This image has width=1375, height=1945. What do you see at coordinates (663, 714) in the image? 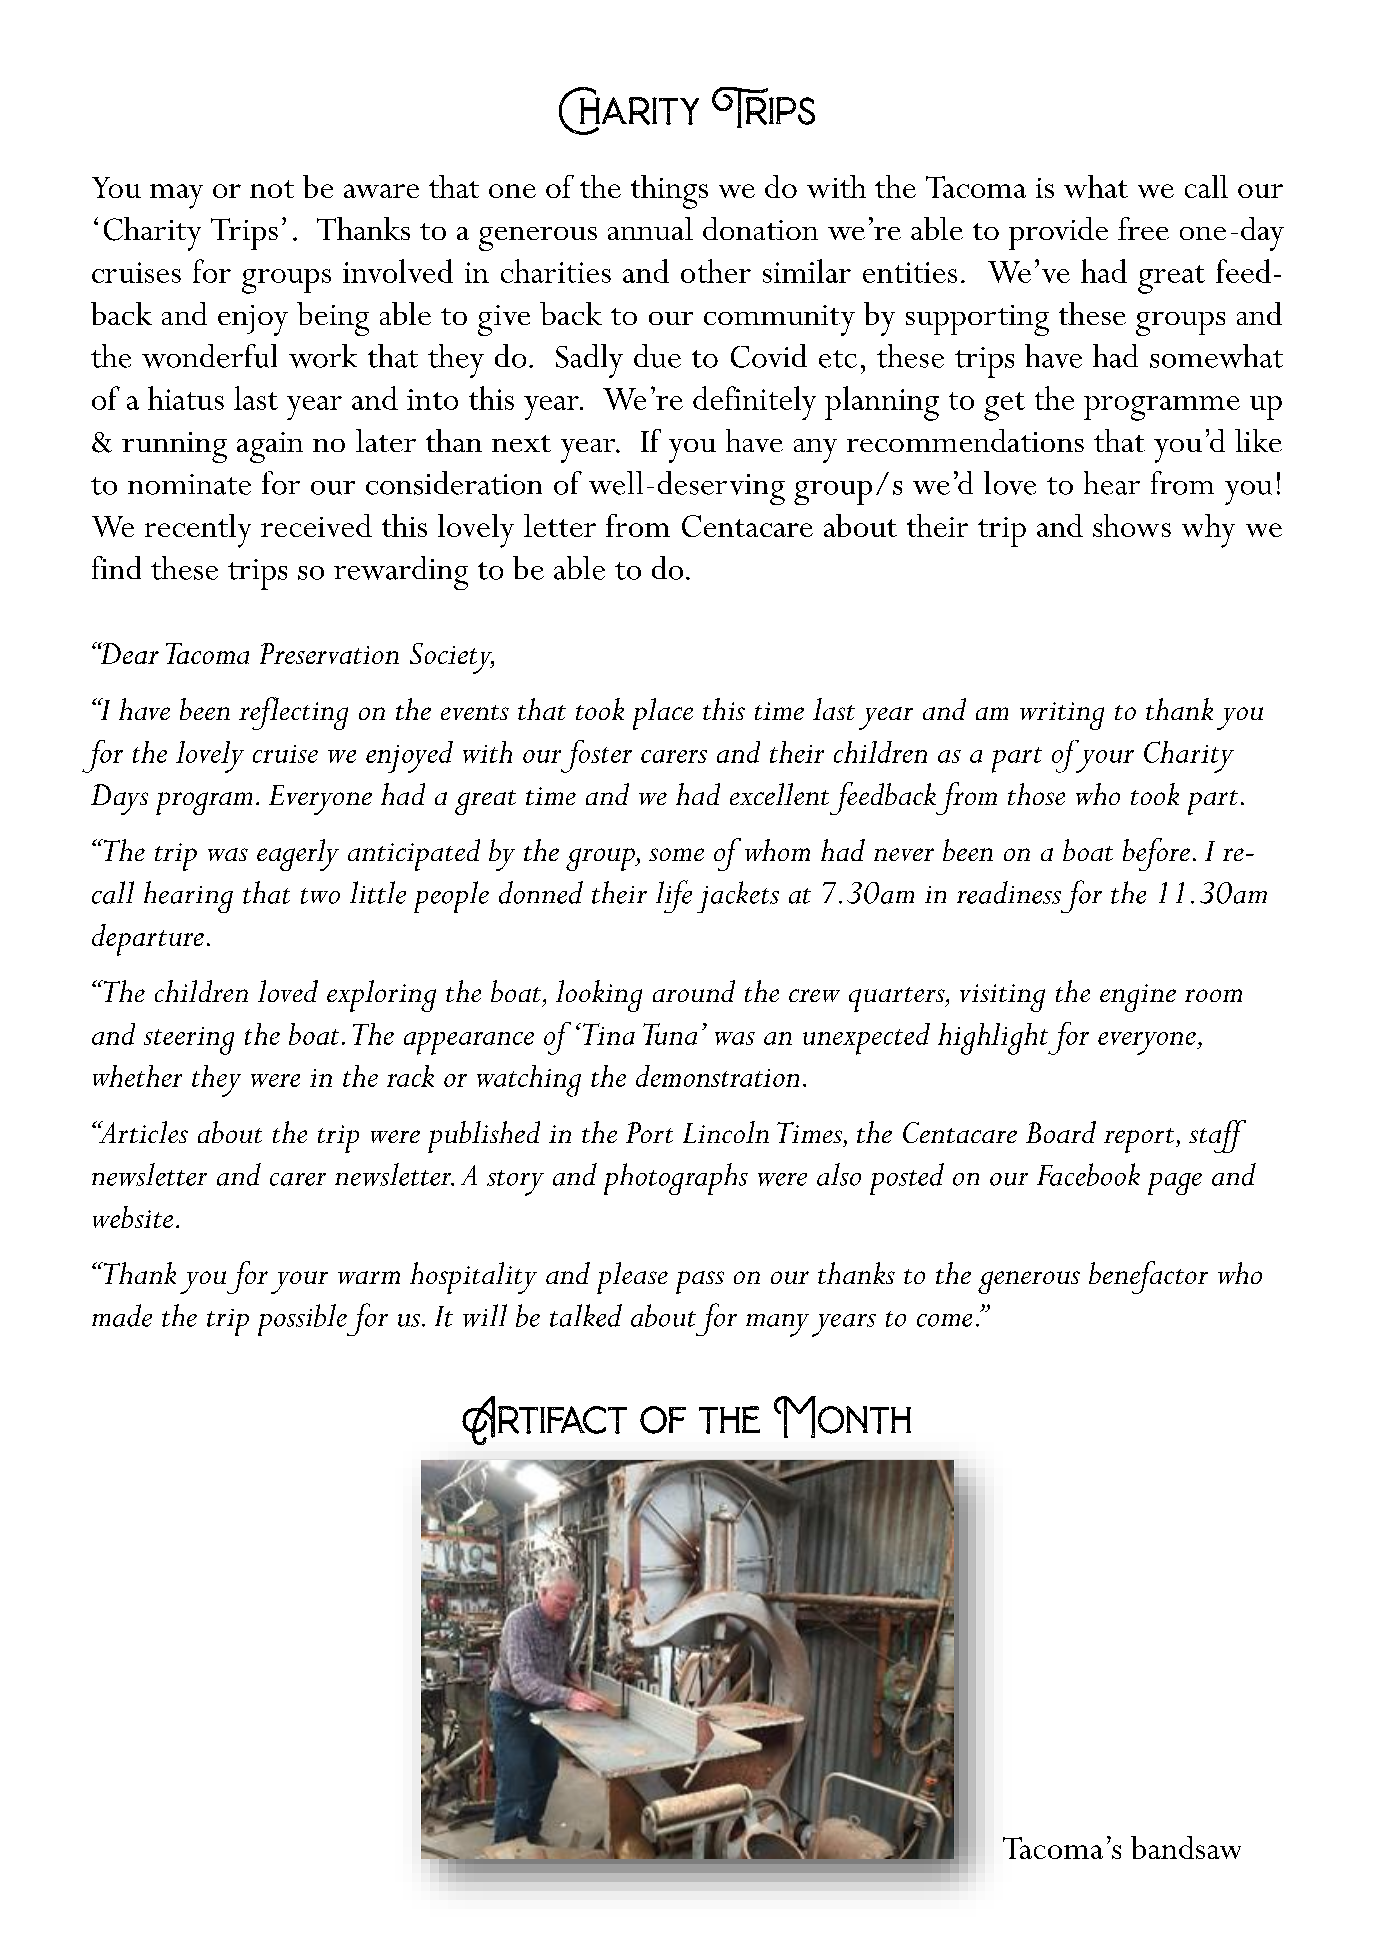
I see `place` at bounding box center [663, 714].
